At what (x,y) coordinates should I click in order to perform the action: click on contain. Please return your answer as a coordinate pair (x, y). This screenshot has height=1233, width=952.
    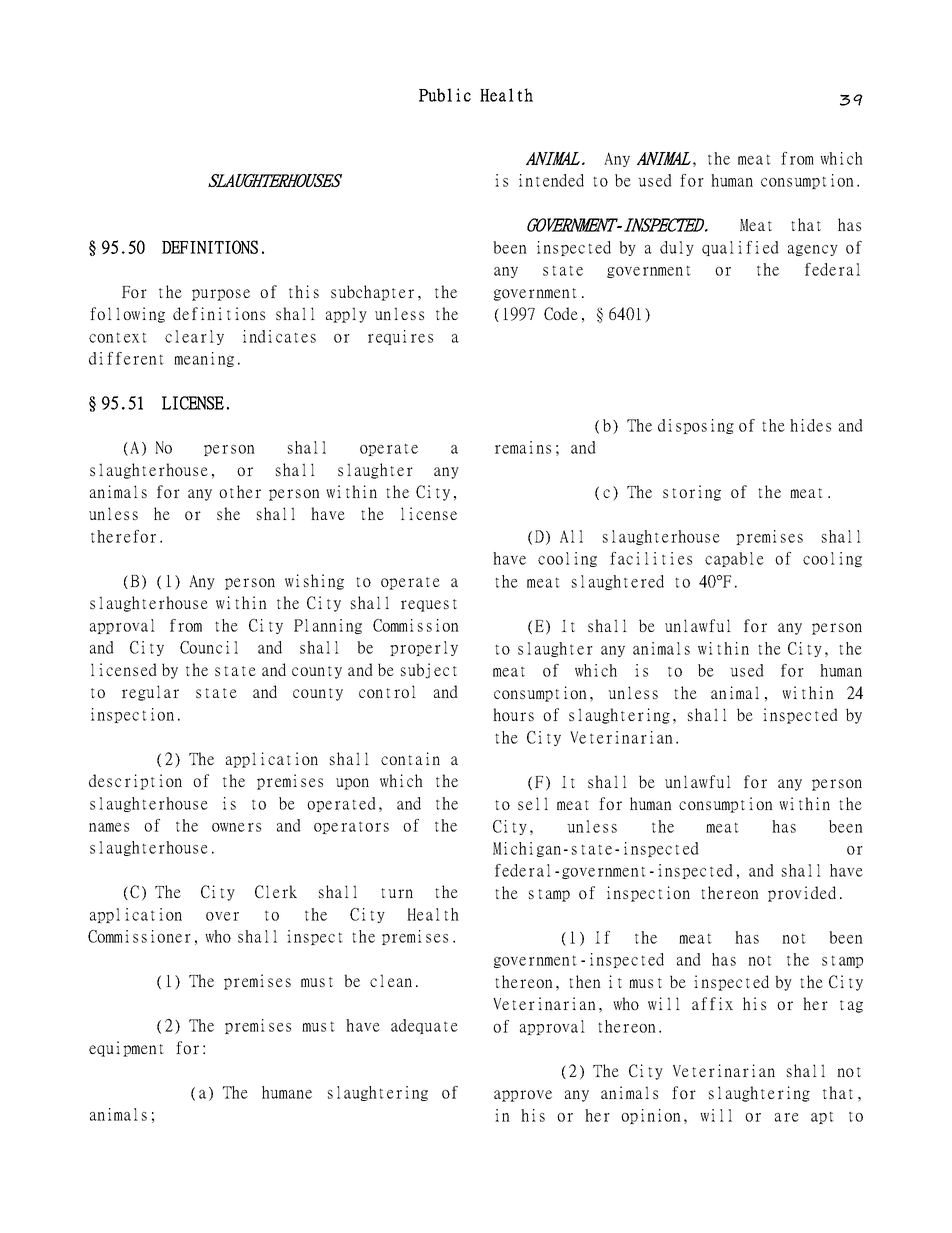
    Looking at the image, I should click on (410, 758).
